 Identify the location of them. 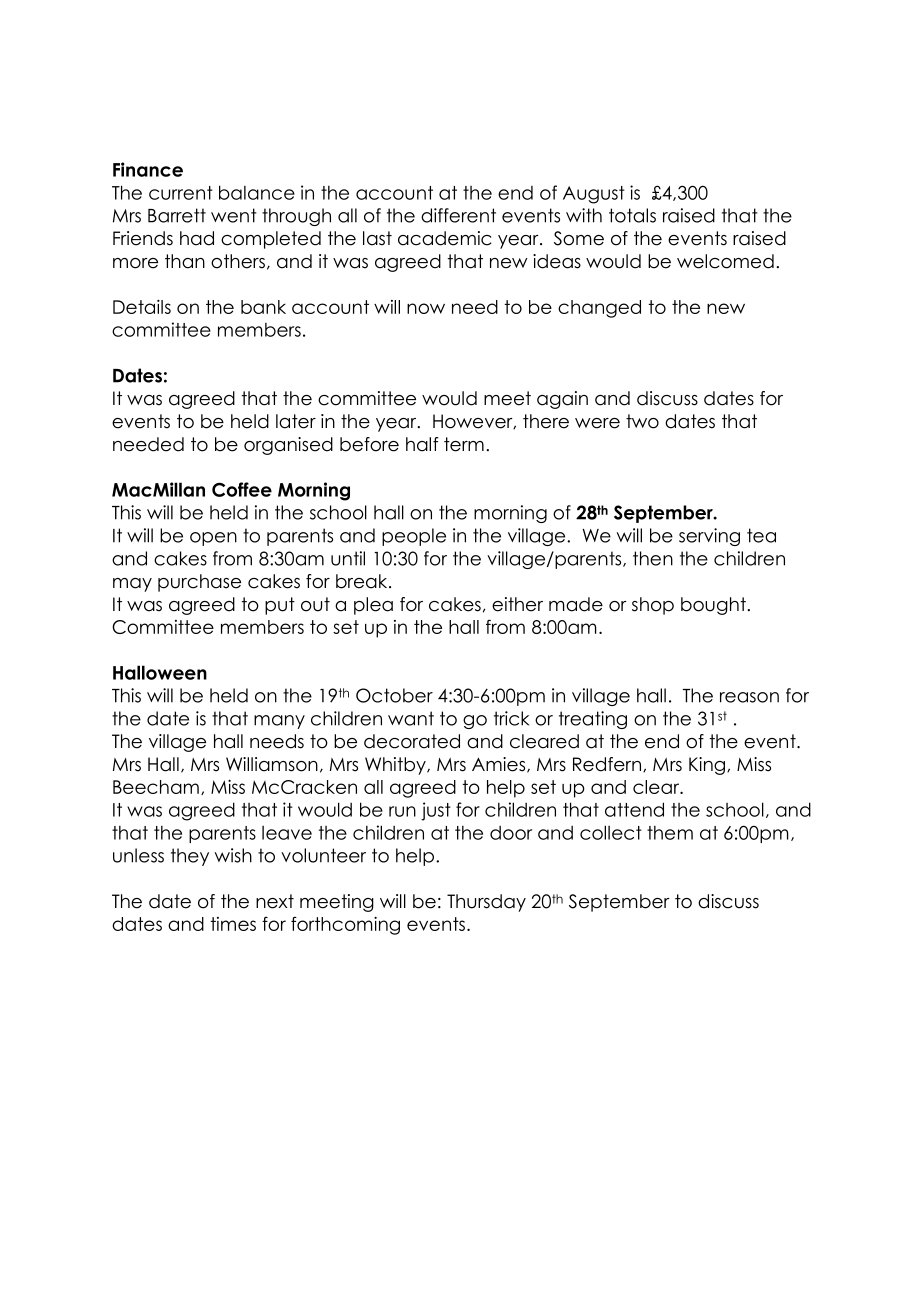
(670, 833).
